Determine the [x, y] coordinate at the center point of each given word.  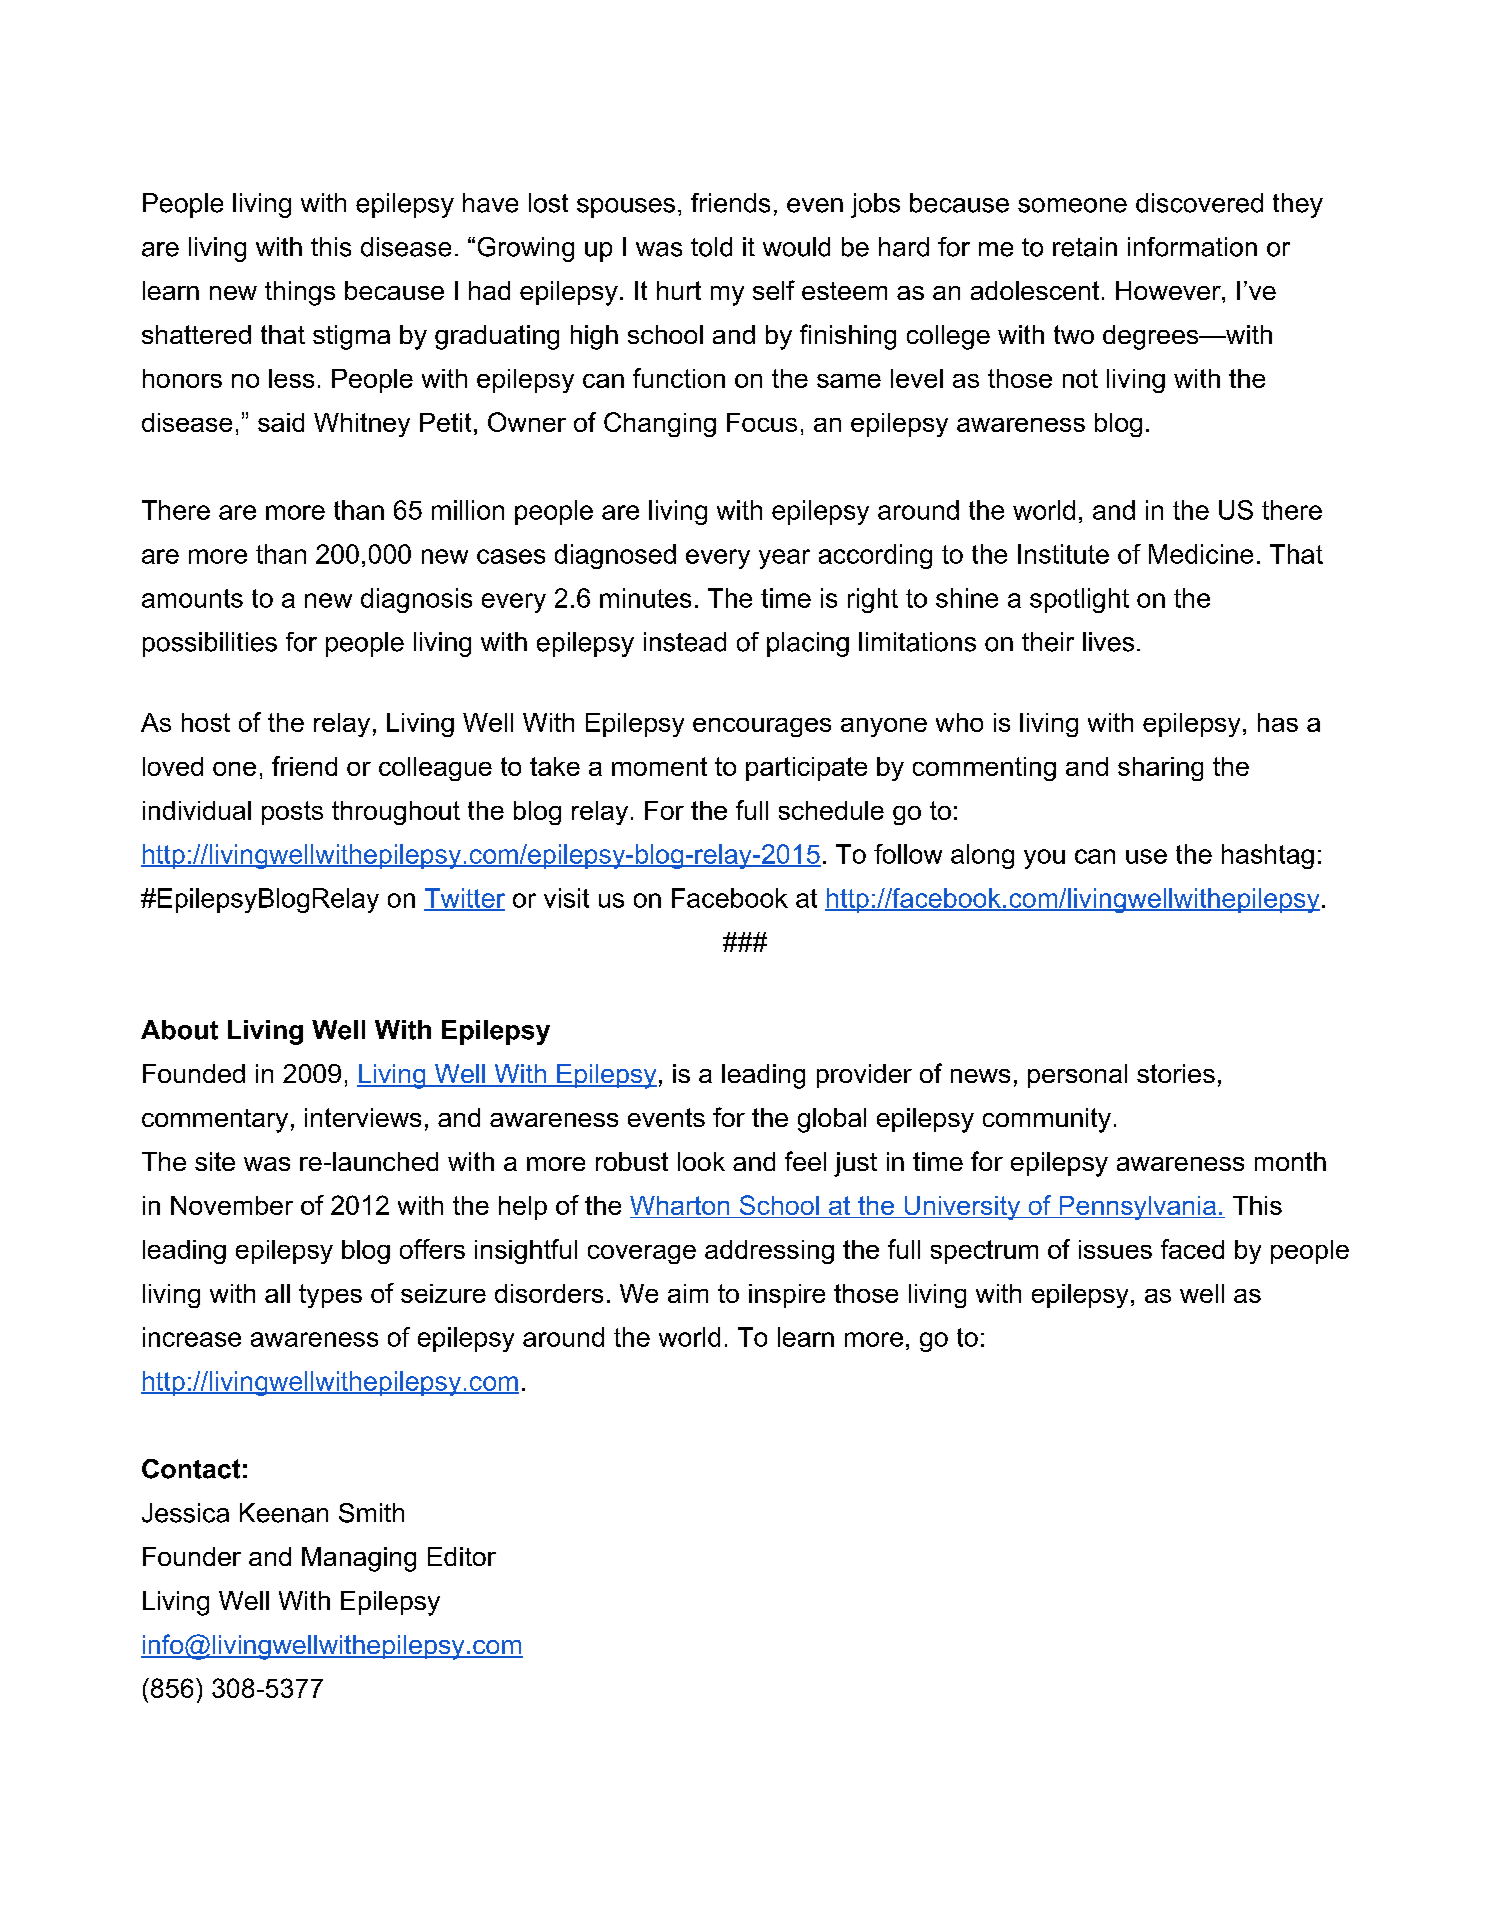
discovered [1199, 203]
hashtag [1268, 856]
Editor [462, 1556]
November [232, 1205]
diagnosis [416, 600]
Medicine [1201, 554]
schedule [831, 810]
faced [1192, 1249]
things [300, 293]
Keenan [284, 1513]
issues [1115, 1249]
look [701, 1161]
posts [292, 813]
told [711, 247]
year [784, 559]
